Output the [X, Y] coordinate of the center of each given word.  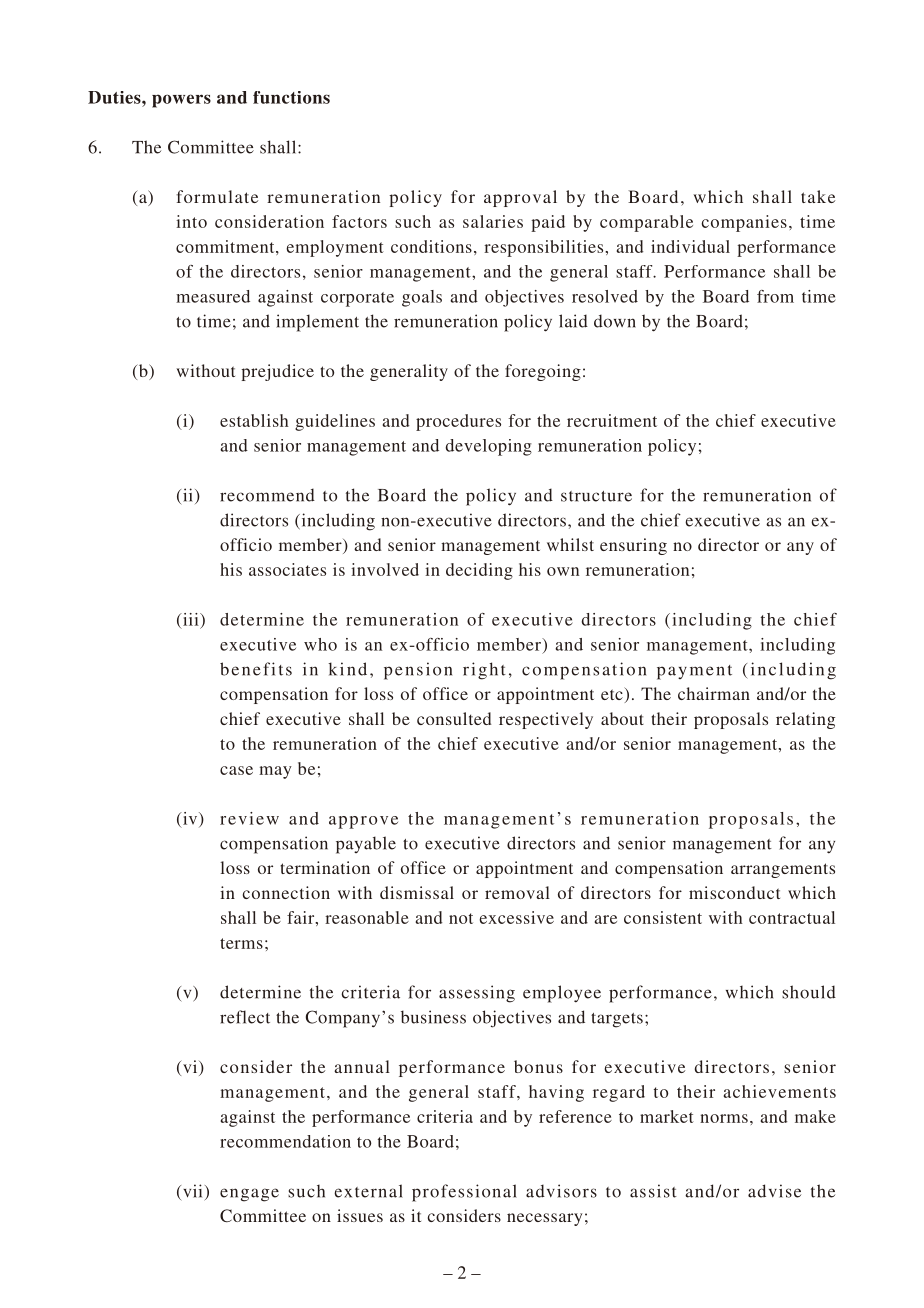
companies [744, 223]
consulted [454, 718]
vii [192, 1191]
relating [805, 720]
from [775, 296]
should [809, 992]
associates [287, 569]
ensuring [633, 546]
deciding [479, 571]
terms [241, 943]
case [236, 770]
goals [422, 298]
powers [181, 101]
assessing [477, 994]
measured [213, 296]
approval [520, 198]
